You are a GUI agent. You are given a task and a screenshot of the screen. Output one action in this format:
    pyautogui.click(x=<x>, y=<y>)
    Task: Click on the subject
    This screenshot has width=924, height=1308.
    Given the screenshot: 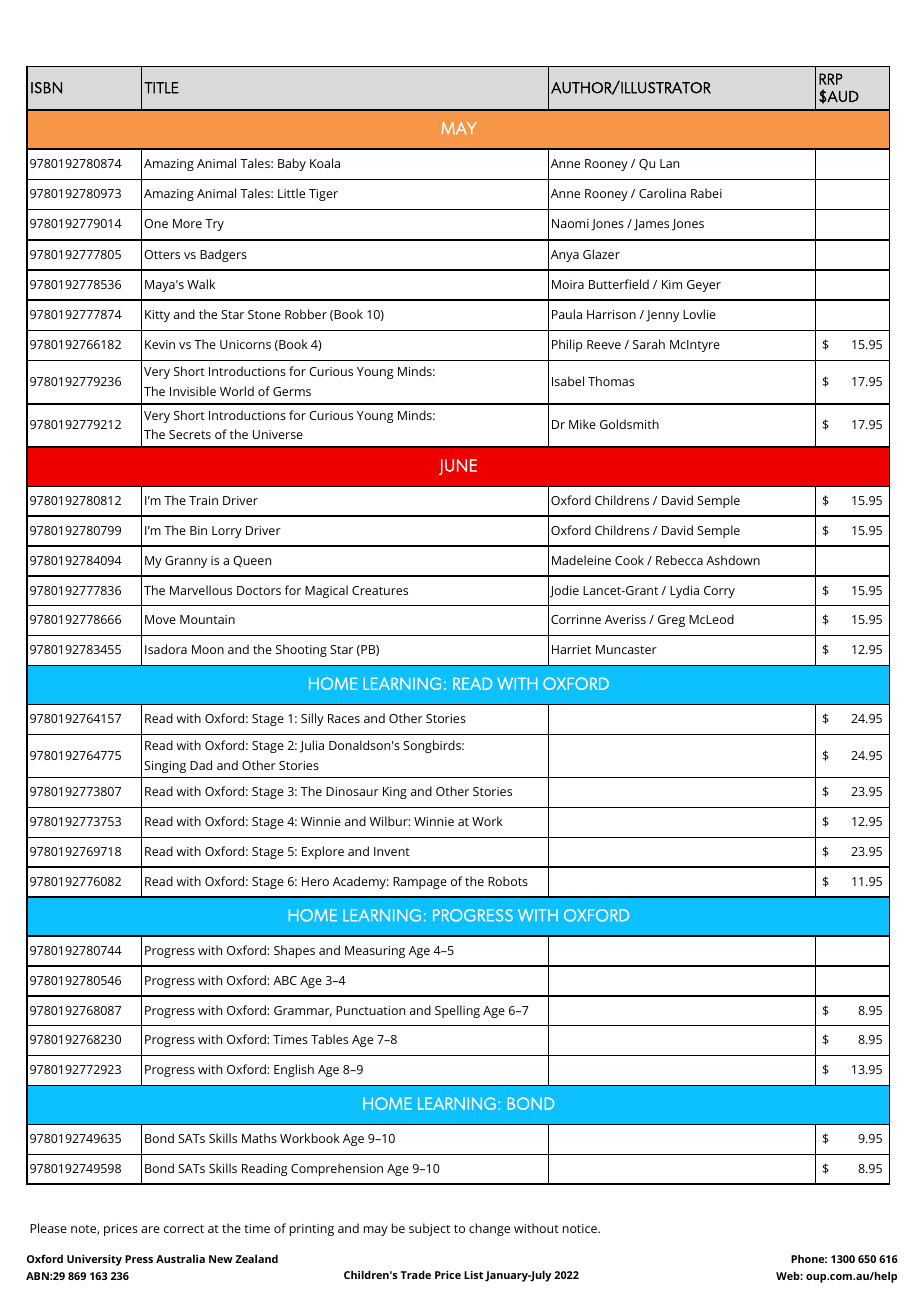 What is the action you would take?
    pyautogui.click(x=429, y=1229)
